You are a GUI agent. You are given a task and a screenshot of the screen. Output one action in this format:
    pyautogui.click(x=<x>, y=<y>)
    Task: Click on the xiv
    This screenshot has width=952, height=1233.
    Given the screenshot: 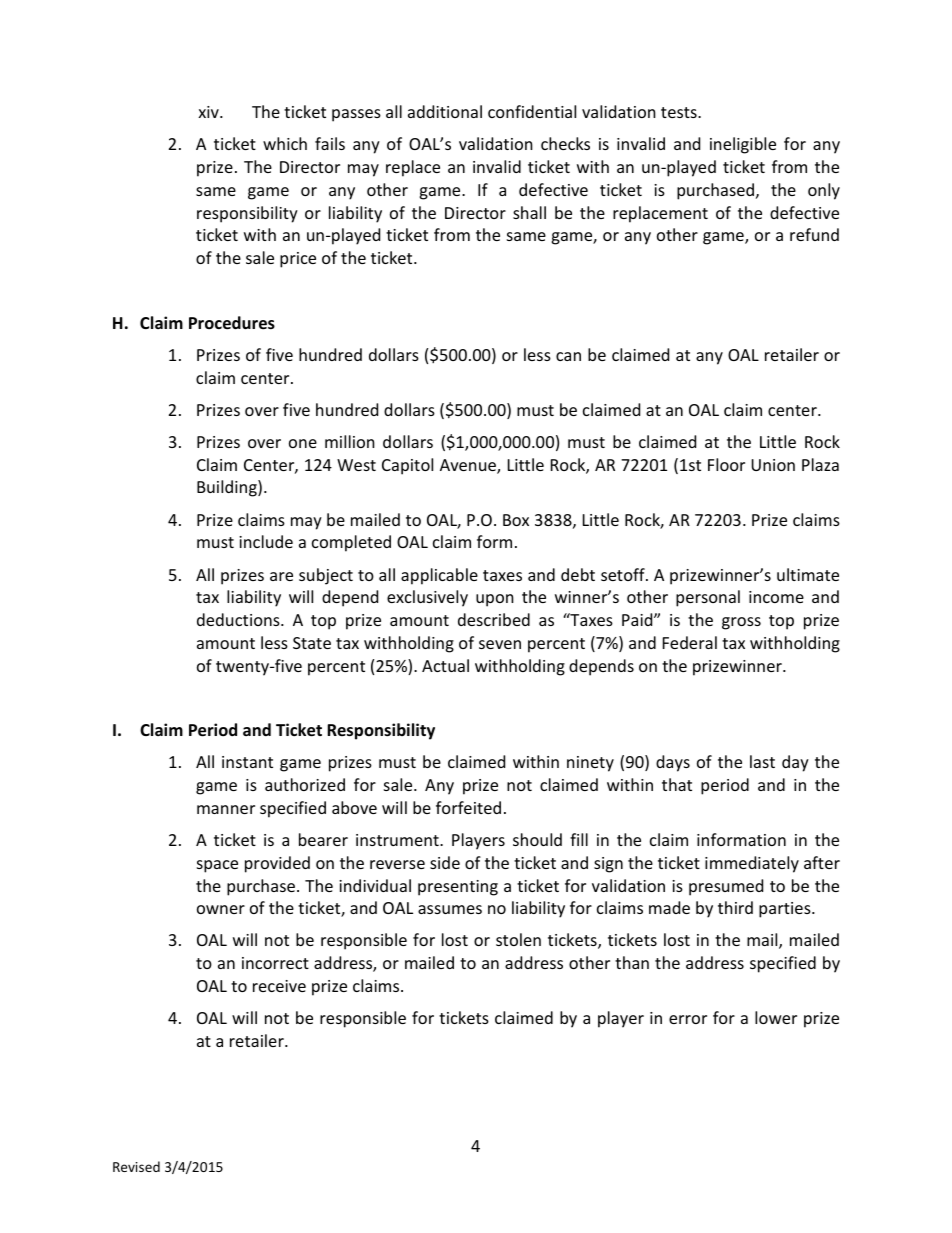 What is the action you would take?
    pyautogui.click(x=209, y=112)
